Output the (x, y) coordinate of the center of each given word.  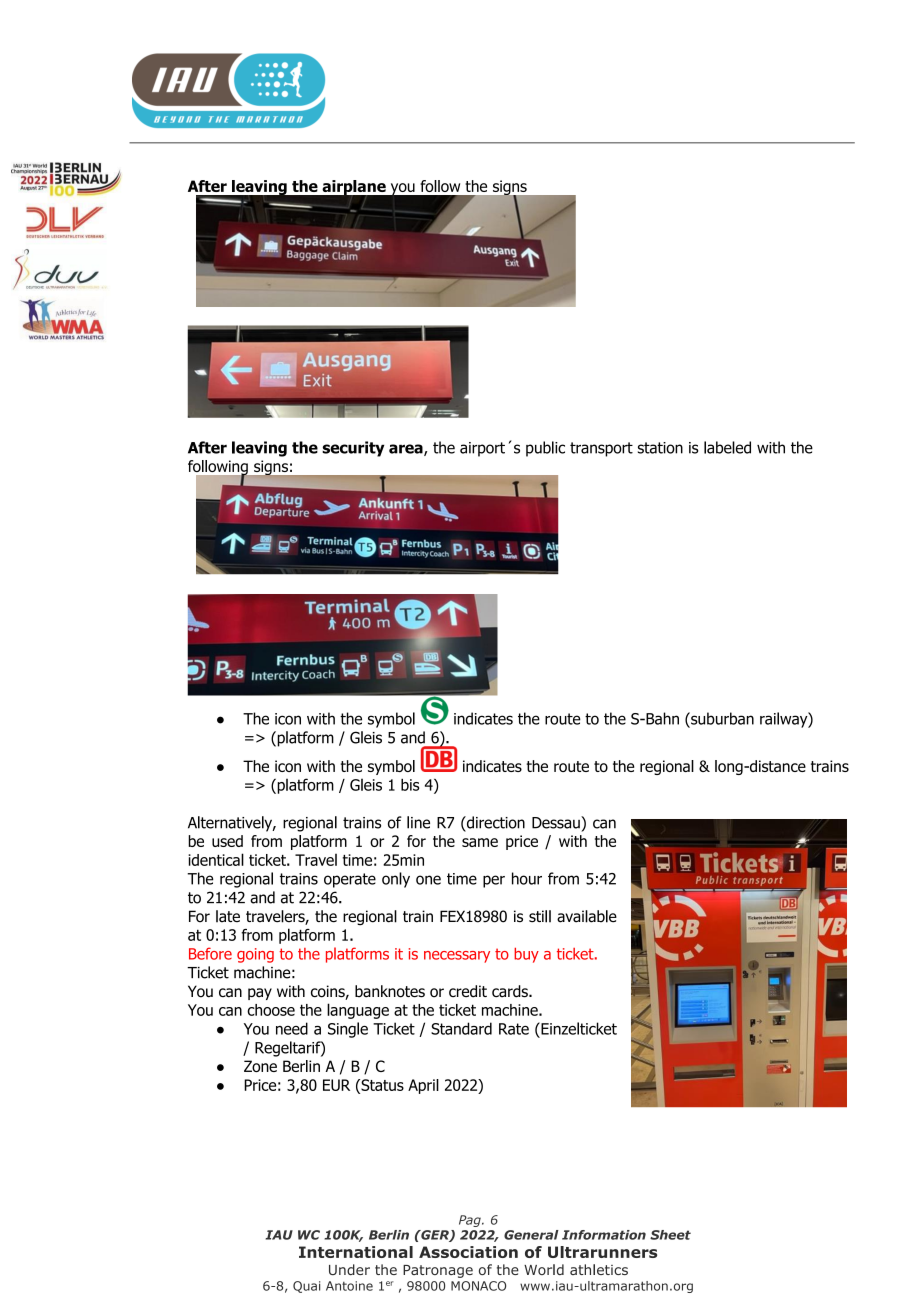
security (353, 449)
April (423, 1086)
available (587, 916)
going (255, 955)
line (418, 822)
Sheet (670, 1235)
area (407, 450)
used (227, 841)
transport (601, 449)
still (540, 916)
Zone (260, 1066)
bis (410, 785)
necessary (457, 957)
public (545, 449)
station (660, 448)
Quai (306, 1287)
